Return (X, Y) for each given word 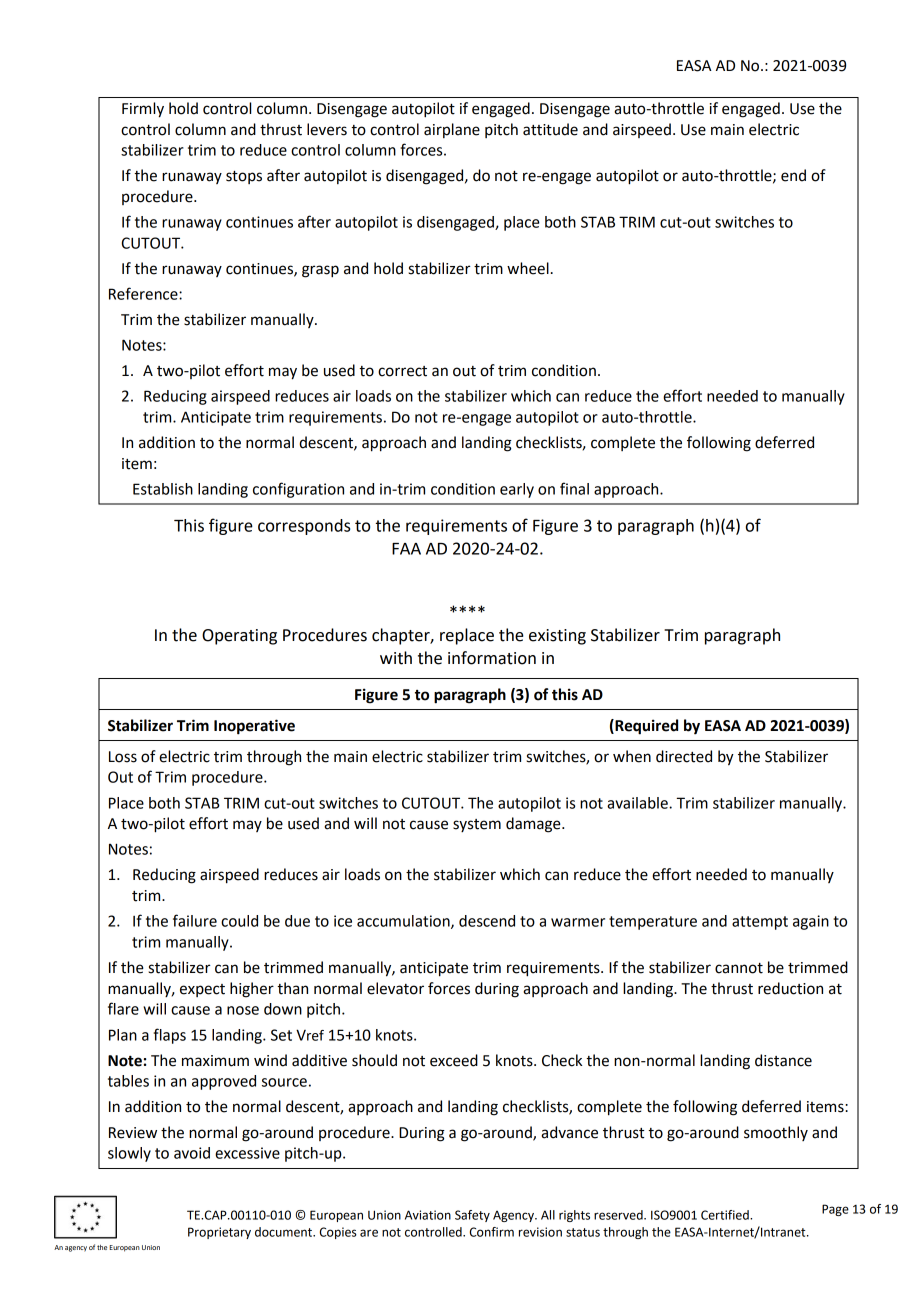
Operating (239, 637)
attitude (550, 129)
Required (645, 727)
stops (244, 177)
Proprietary (219, 1233)
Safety (472, 1216)
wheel (528, 268)
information (492, 658)
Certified (726, 1215)
